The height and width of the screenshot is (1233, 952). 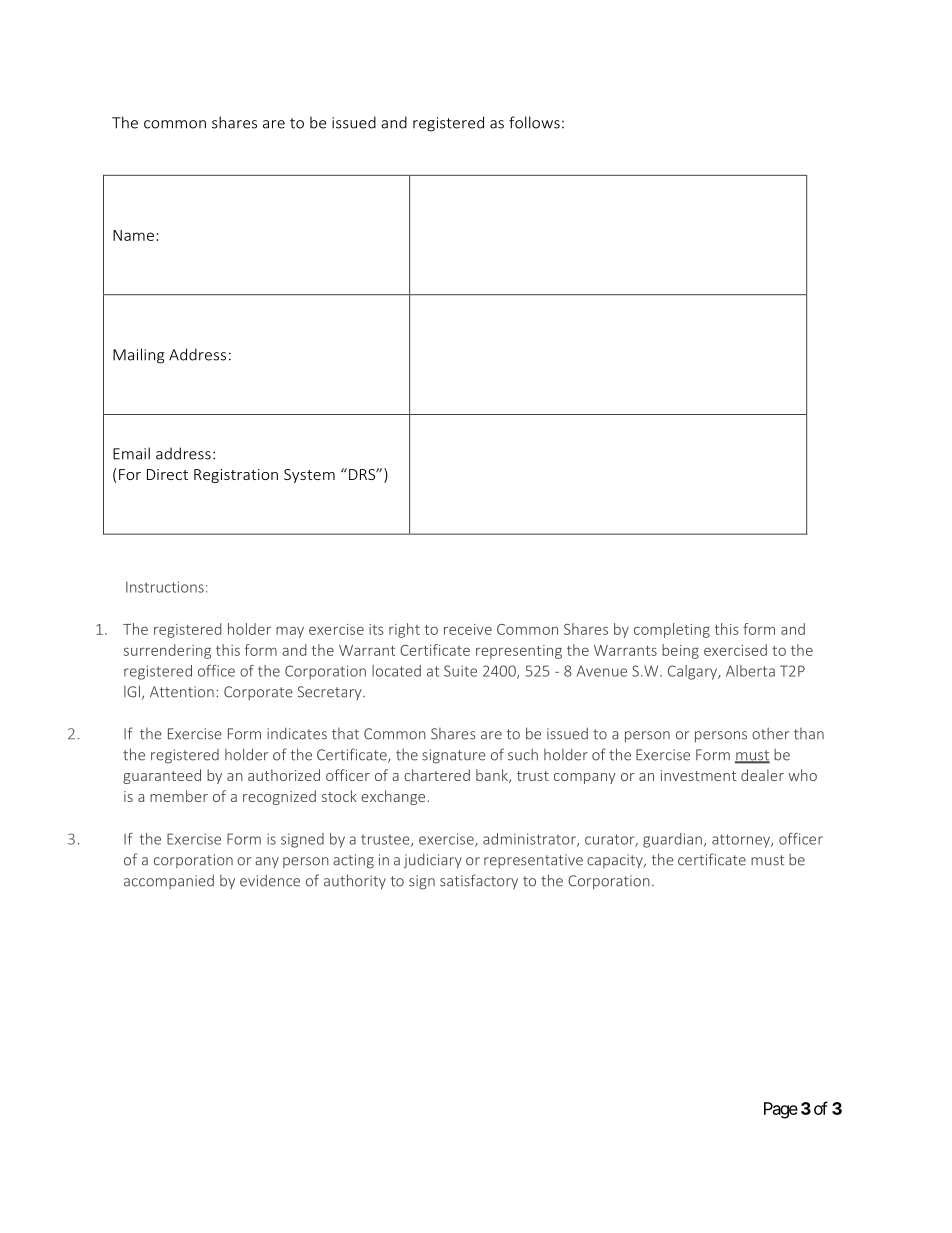 I want to click on System, so click(x=309, y=476).
